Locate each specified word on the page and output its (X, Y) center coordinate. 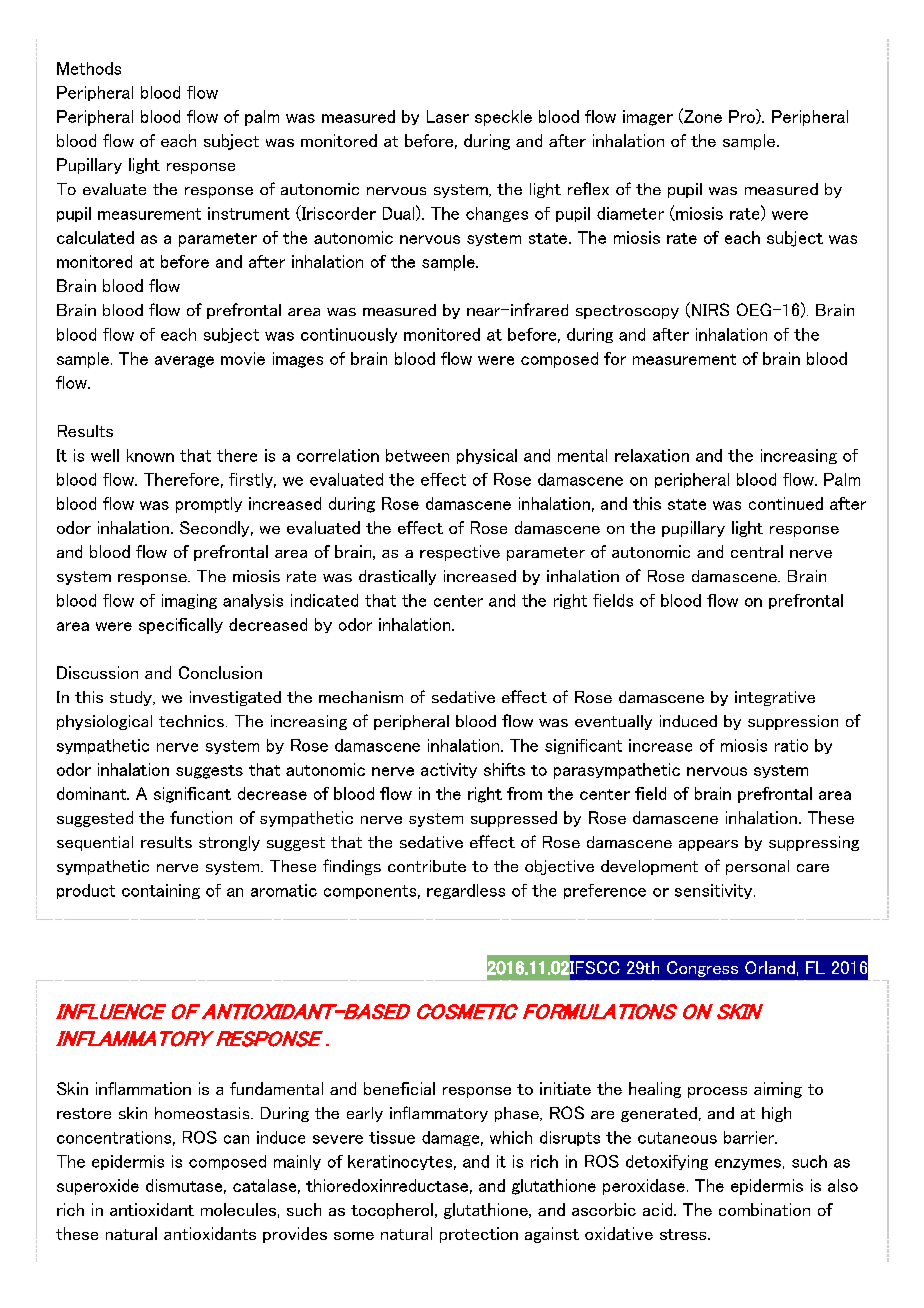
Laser (448, 116)
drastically (397, 577)
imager (648, 118)
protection (479, 1235)
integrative (775, 698)
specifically (181, 626)
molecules (238, 1209)
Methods (89, 68)
